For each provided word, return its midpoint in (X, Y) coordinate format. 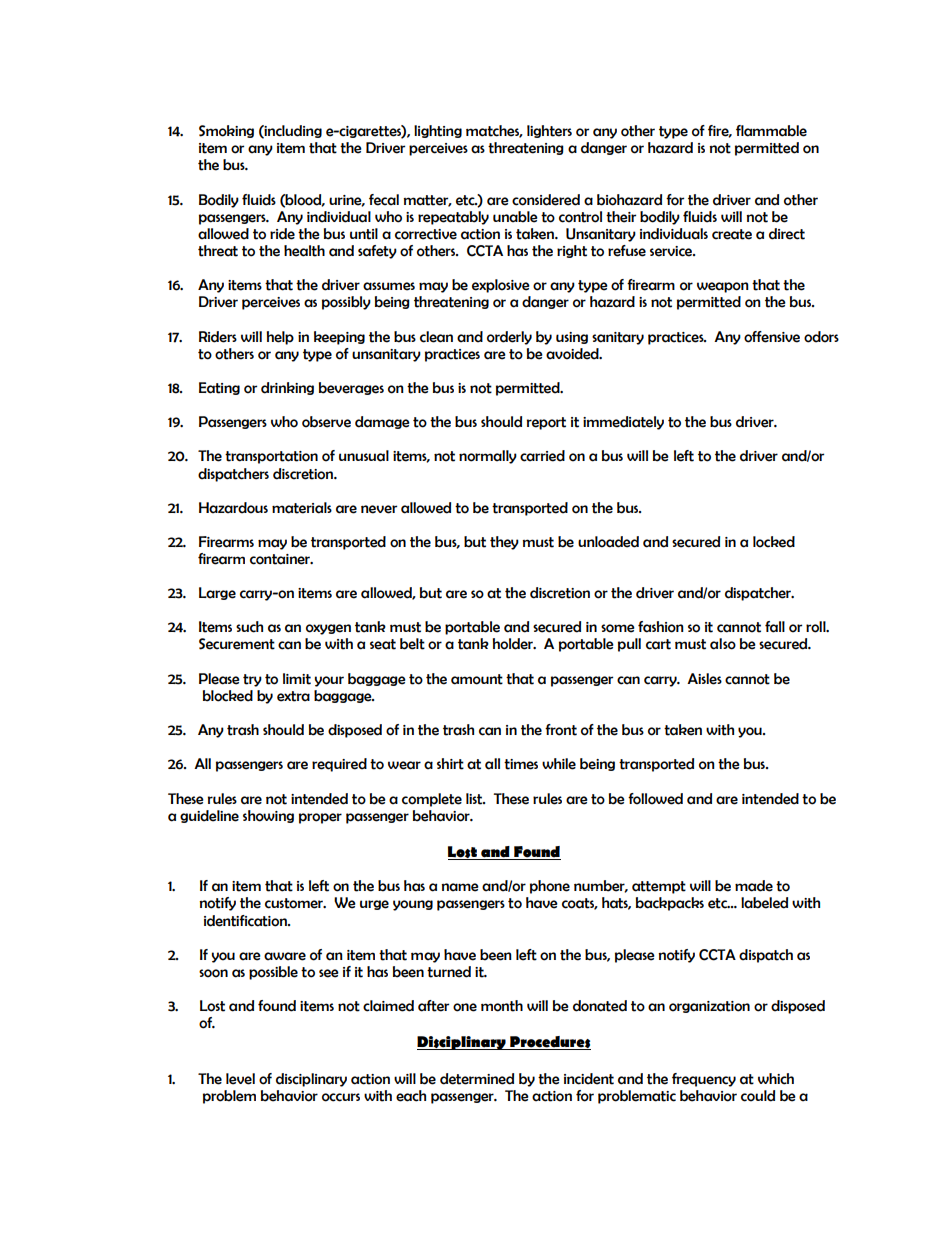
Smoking (226, 131)
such (249, 627)
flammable (771, 131)
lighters (549, 131)
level (240, 1079)
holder (514, 644)
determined (477, 1079)
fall (775, 627)
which (776, 1079)
